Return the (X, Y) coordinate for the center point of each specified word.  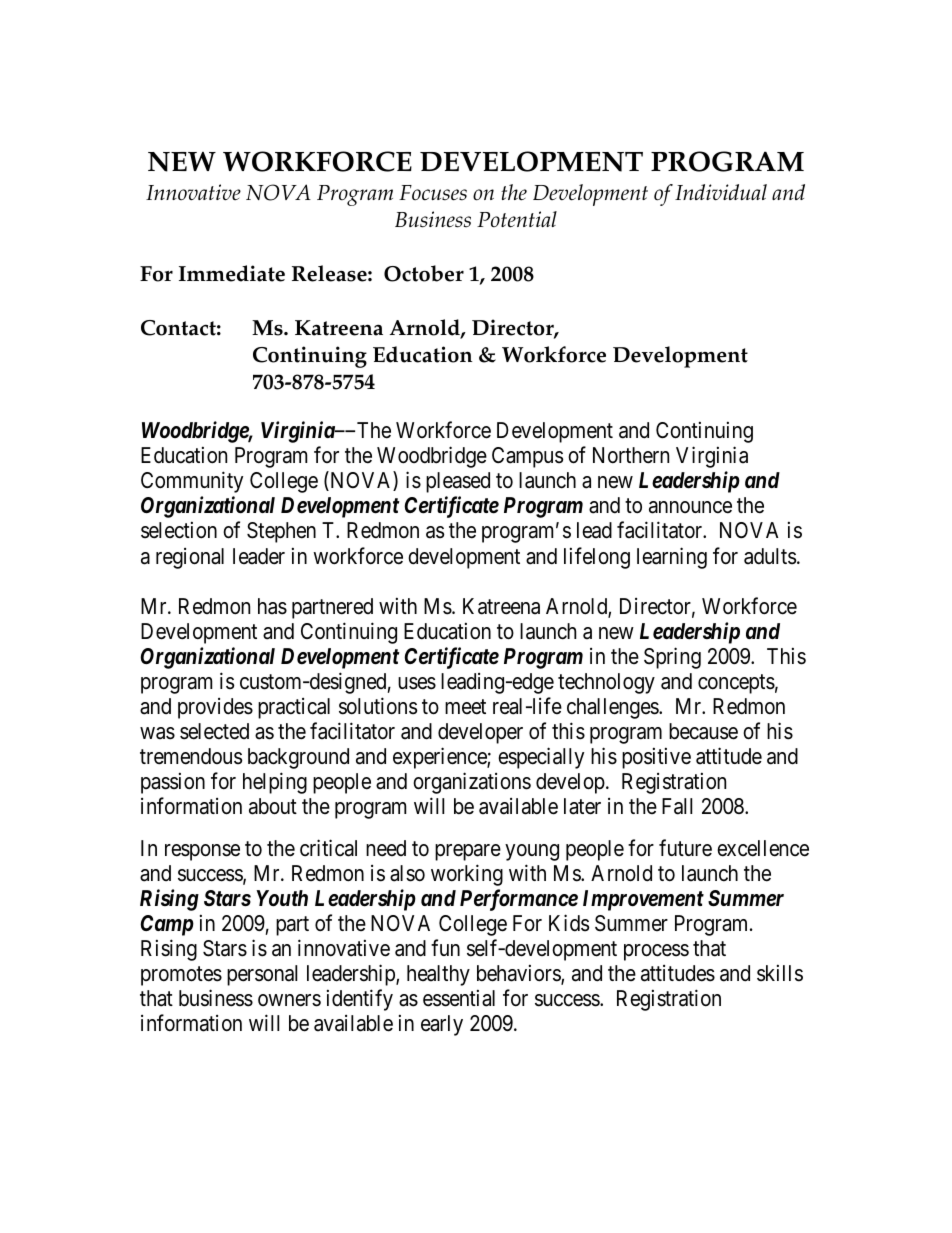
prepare (468, 852)
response (202, 852)
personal (262, 975)
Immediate (232, 273)
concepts (736, 684)
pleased (458, 482)
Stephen (281, 532)
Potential (517, 219)
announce (690, 507)
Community (192, 482)
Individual (721, 192)
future (685, 848)
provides (215, 708)
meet (465, 707)
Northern (631, 455)
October (424, 273)
